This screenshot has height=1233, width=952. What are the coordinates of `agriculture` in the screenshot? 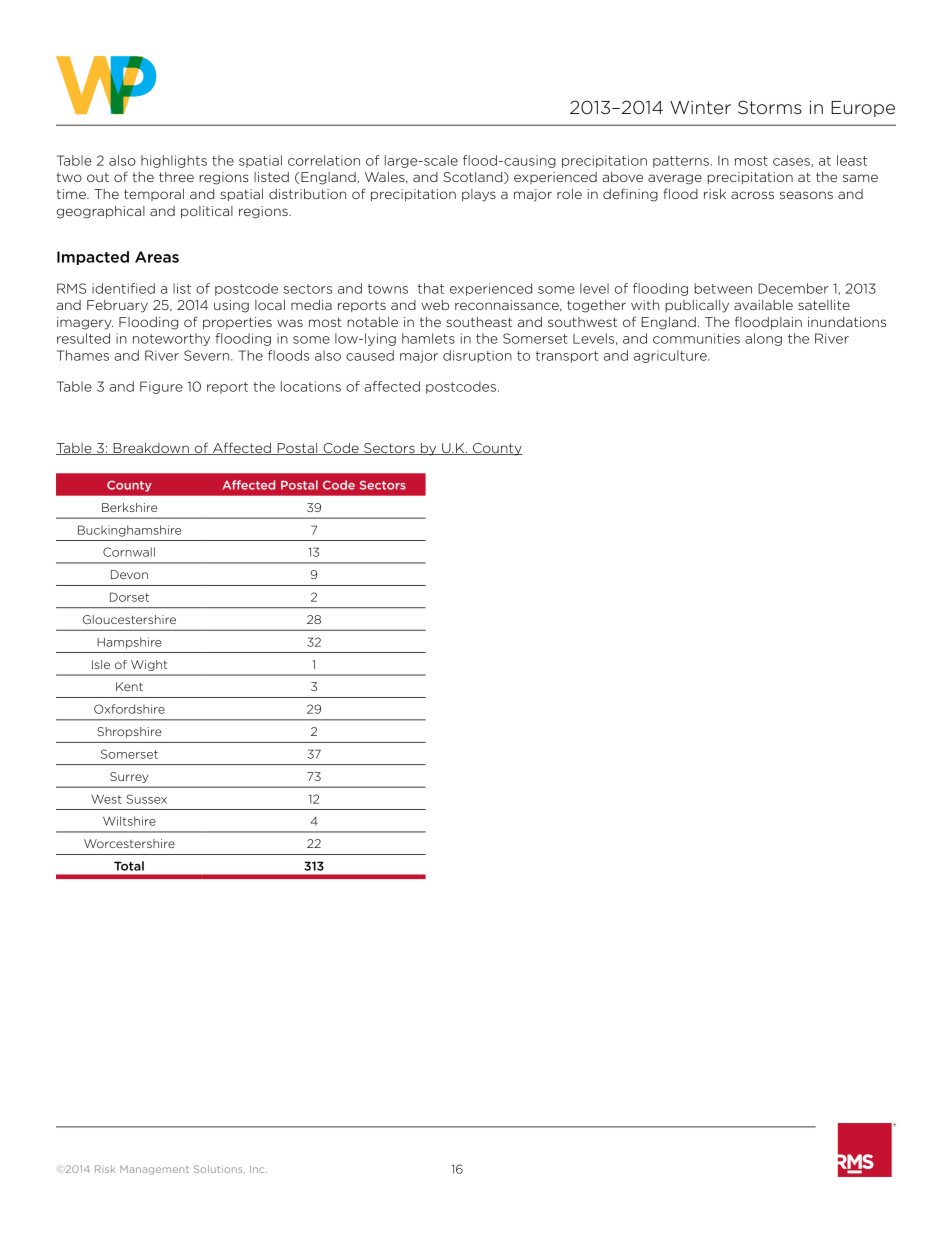 It's located at (671, 356).
